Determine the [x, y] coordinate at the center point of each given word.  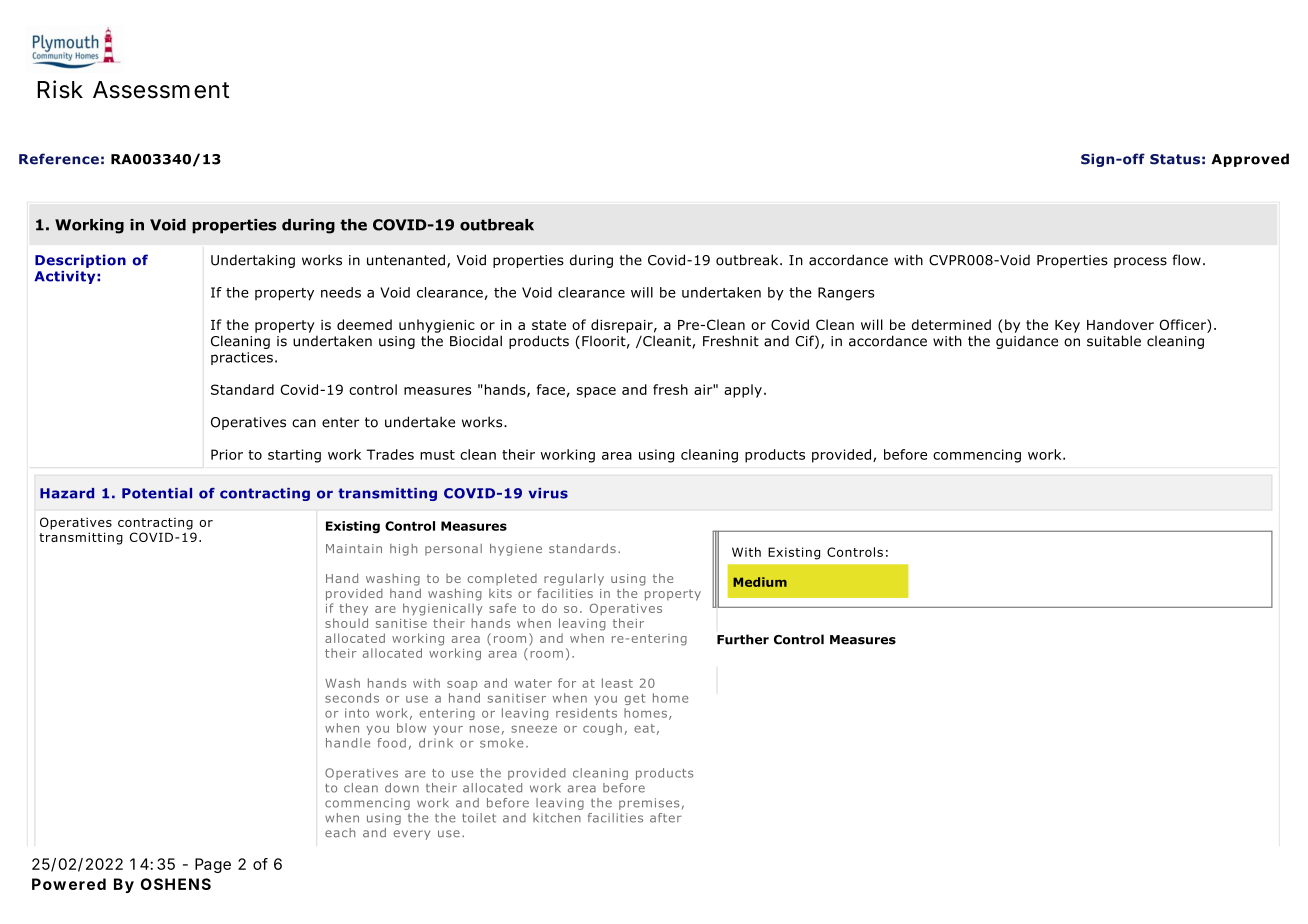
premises [649, 804]
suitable [1114, 341]
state [549, 325]
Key [1067, 326]
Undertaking [253, 261]
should [346, 623]
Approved [1250, 160]
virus [548, 493]
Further [743, 639]
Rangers [846, 294]
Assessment [161, 90]
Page [213, 865]
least [617, 683]
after [666, 818]
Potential [157, 493]
